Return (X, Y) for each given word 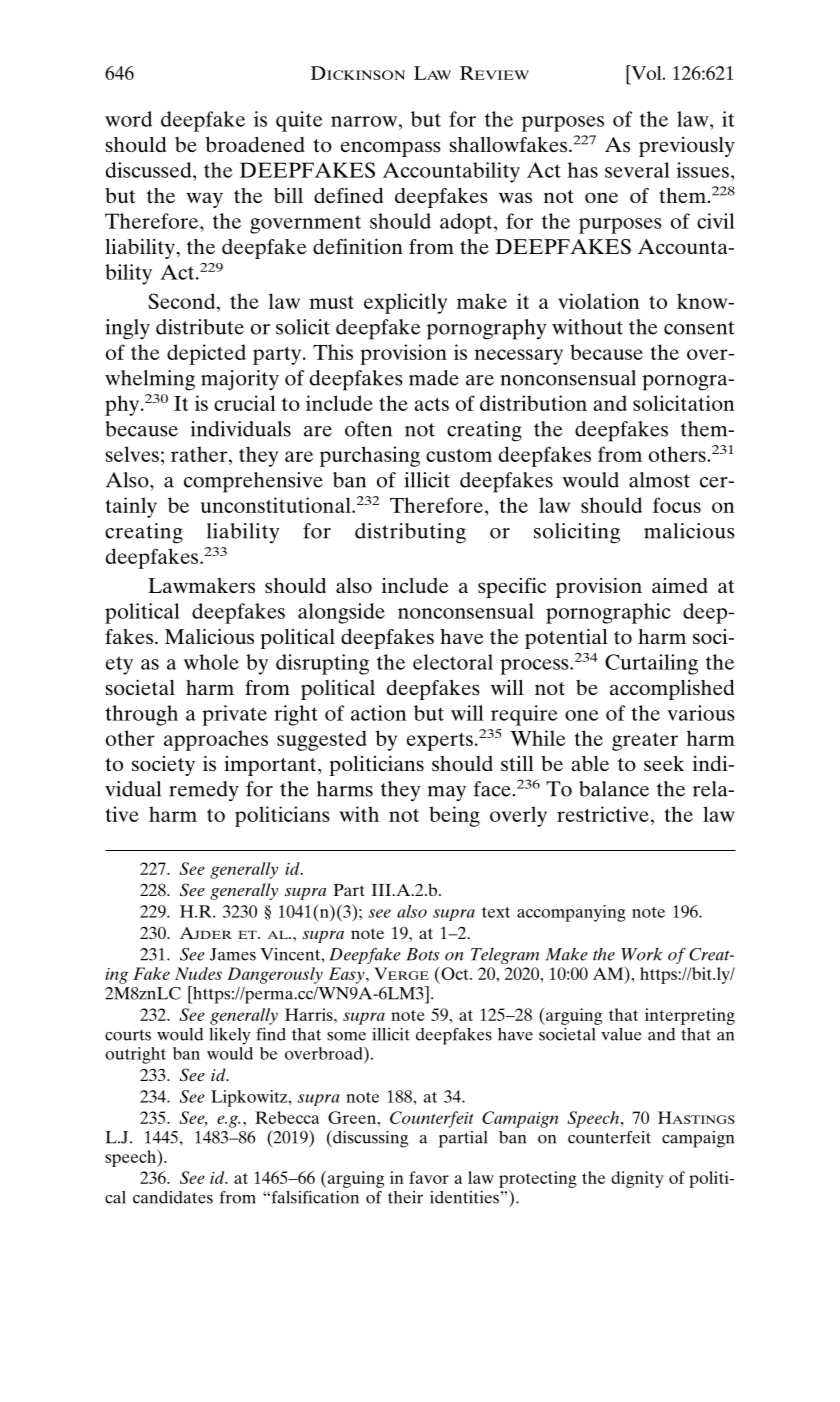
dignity (637, 1179)
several (637, 170)
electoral (453, 662)
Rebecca (287, 1117)
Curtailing (651, 664)
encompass (391, 149)
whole (211, 662)
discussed (150, 170)
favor (429, 1177)
